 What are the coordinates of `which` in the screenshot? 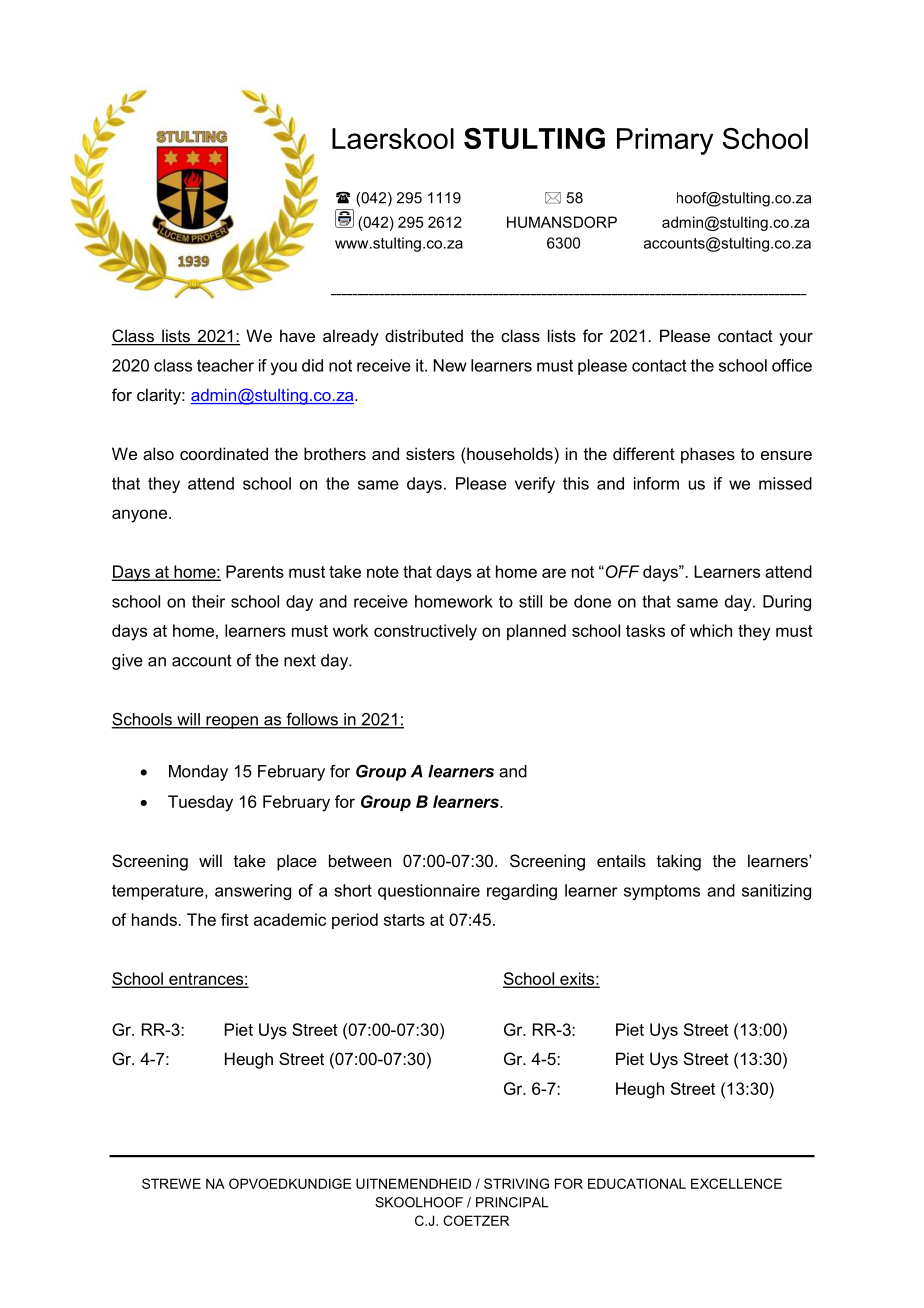 It's located at (711, 630).
